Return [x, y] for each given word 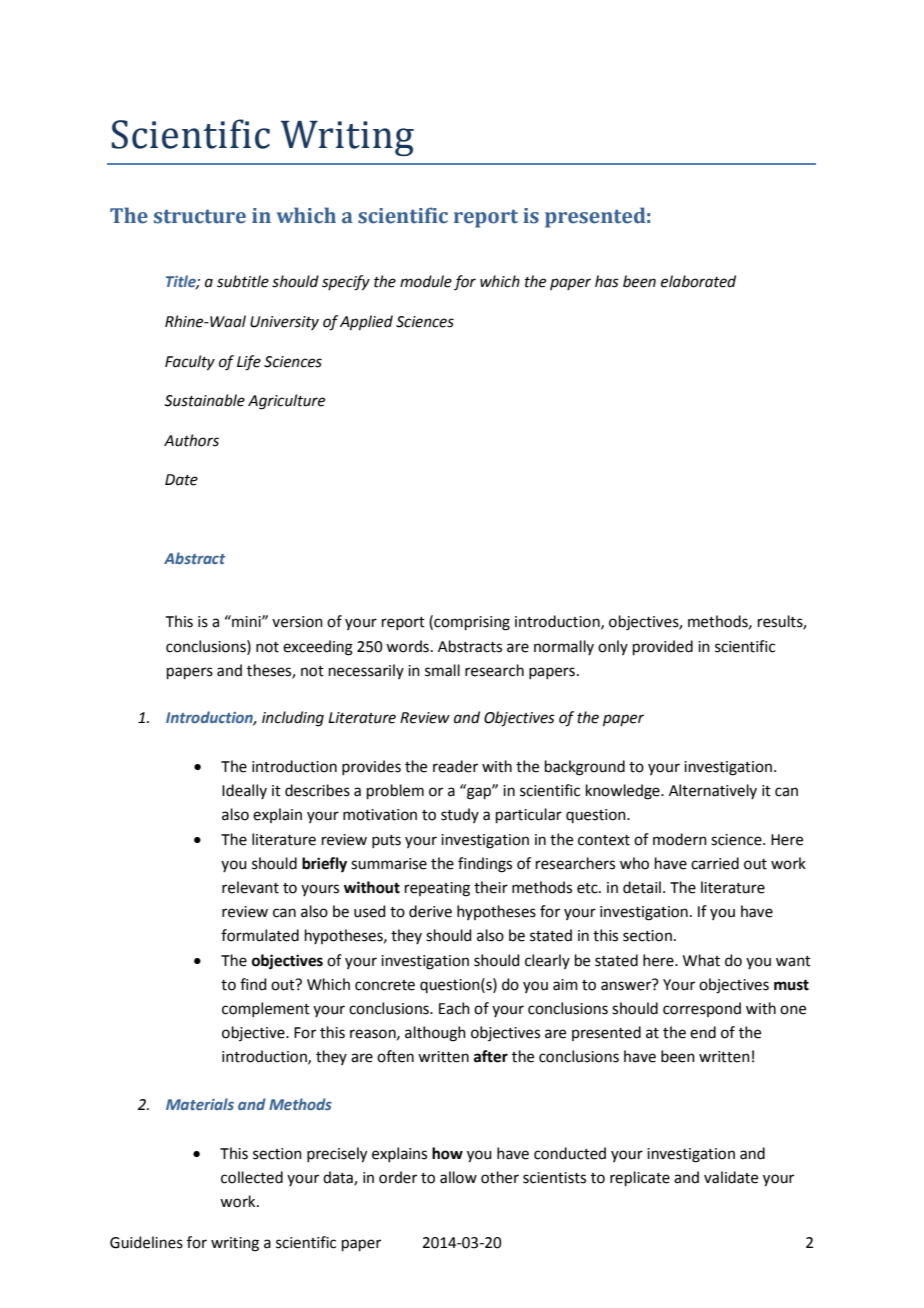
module [426, 281]
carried [715, 863]
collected [252, 1177]
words [407, 646]
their [491, 887]
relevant [250, 887]
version [297, 622]
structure [200, 216]
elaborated [698, 281]
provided [663, 647]
